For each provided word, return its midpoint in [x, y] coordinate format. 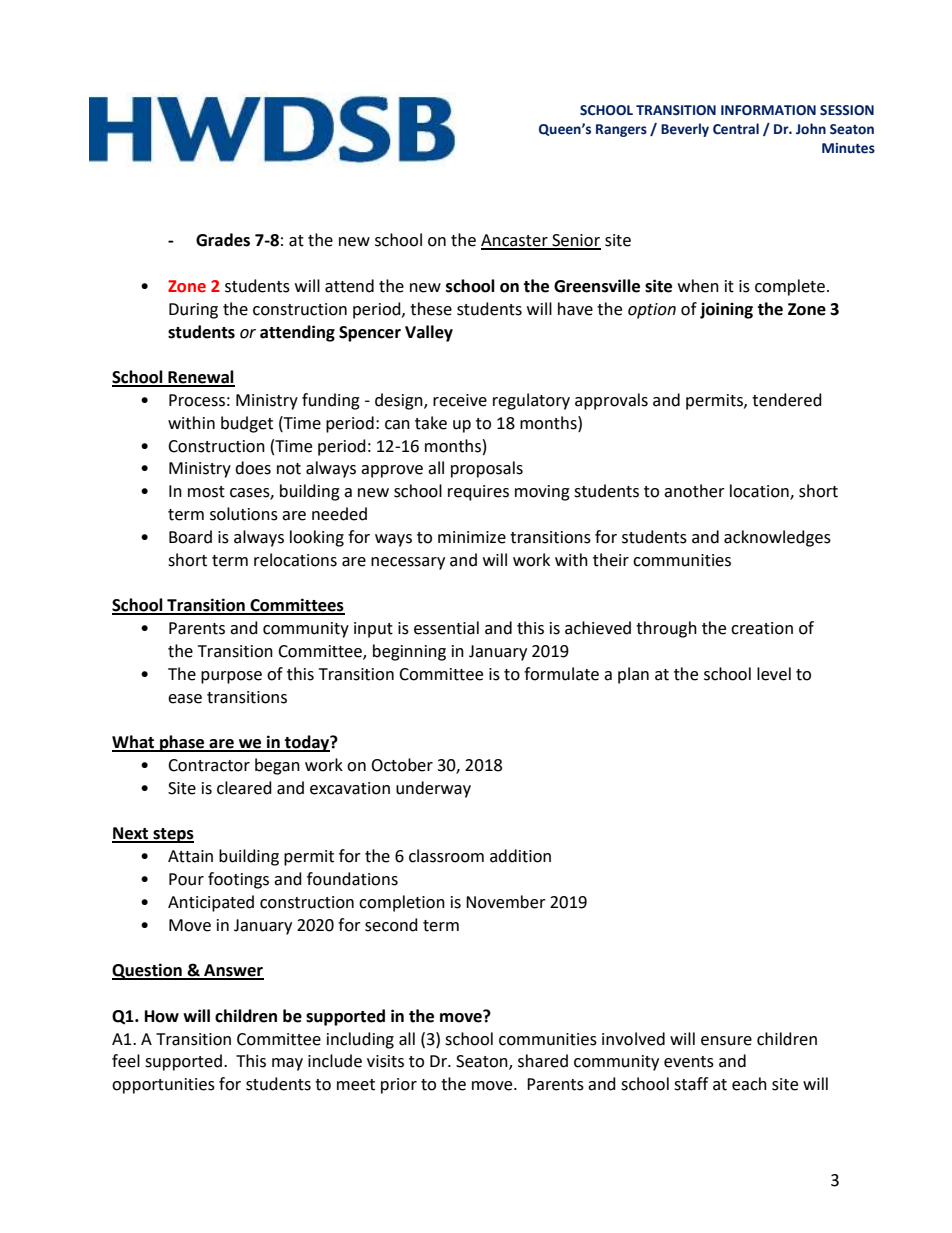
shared [543, 1061]
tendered [787, 400]
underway [433, 789]
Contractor [209, 765]
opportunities [163, 1086]
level [774, 674]
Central [736, 129]
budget [247, 424]
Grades [223, 240]
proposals [487, 469]
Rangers [621, 130]
